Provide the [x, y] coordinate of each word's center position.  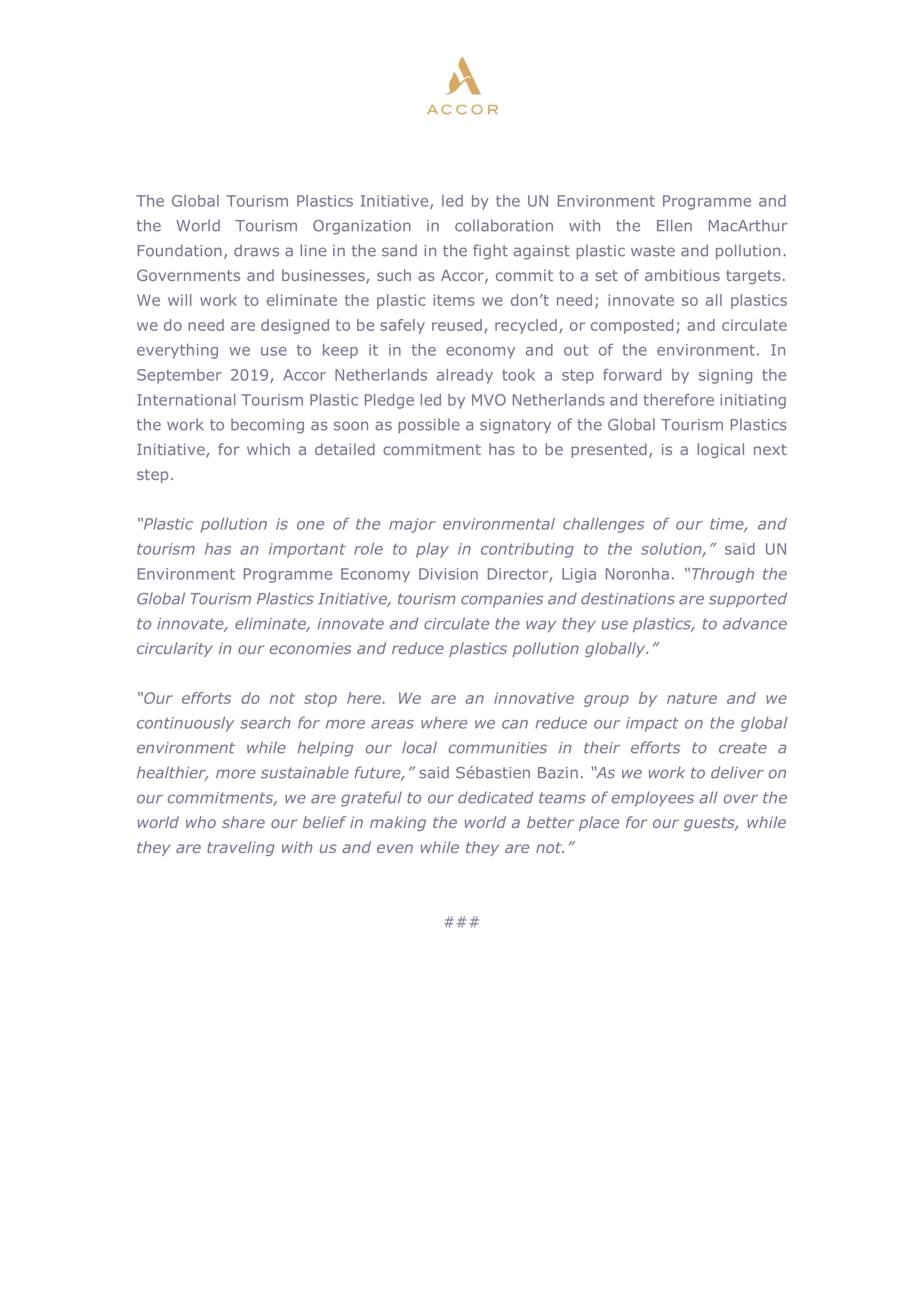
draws [256, 250]
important [307, 550]
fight [490, 252]
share [243, 822]
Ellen [674, 225]
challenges [603, 525]
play [432, 550]
